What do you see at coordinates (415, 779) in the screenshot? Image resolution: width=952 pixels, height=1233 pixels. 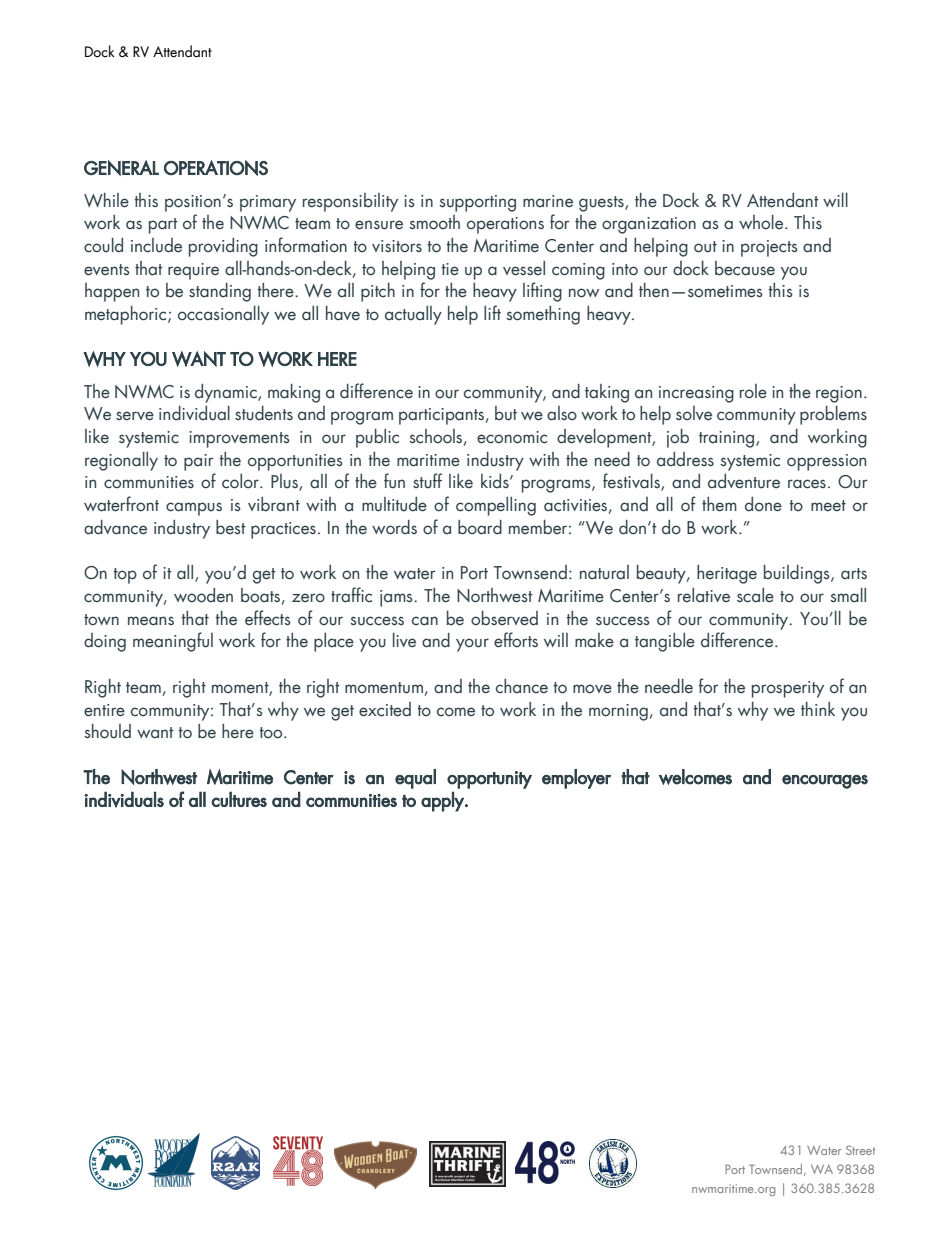 I see `equal` at bounding box center [415, 779].
